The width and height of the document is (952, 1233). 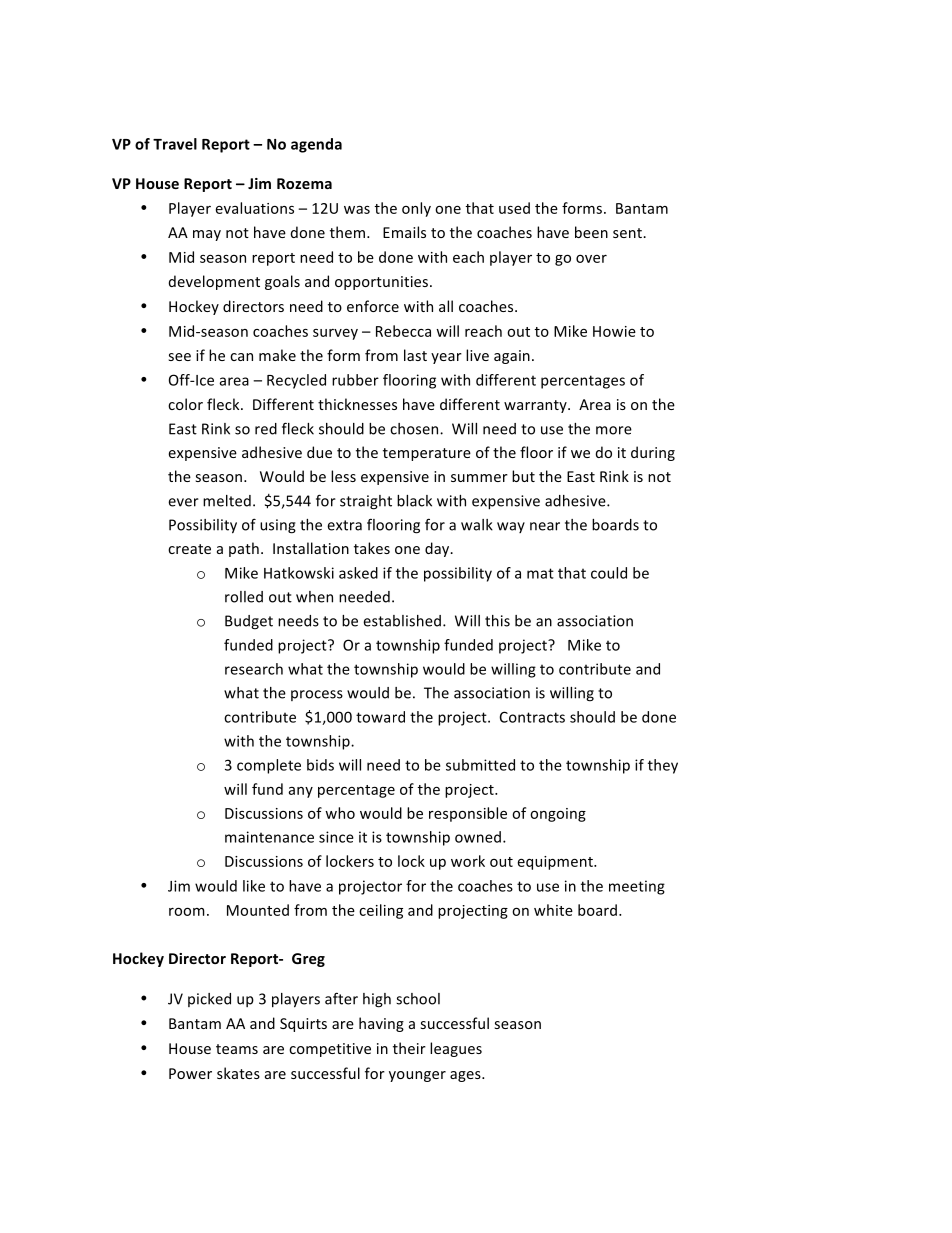 What do you see at coordinates (269, 766) in the document?
I see `complete` at bounding box center [269, 766].
